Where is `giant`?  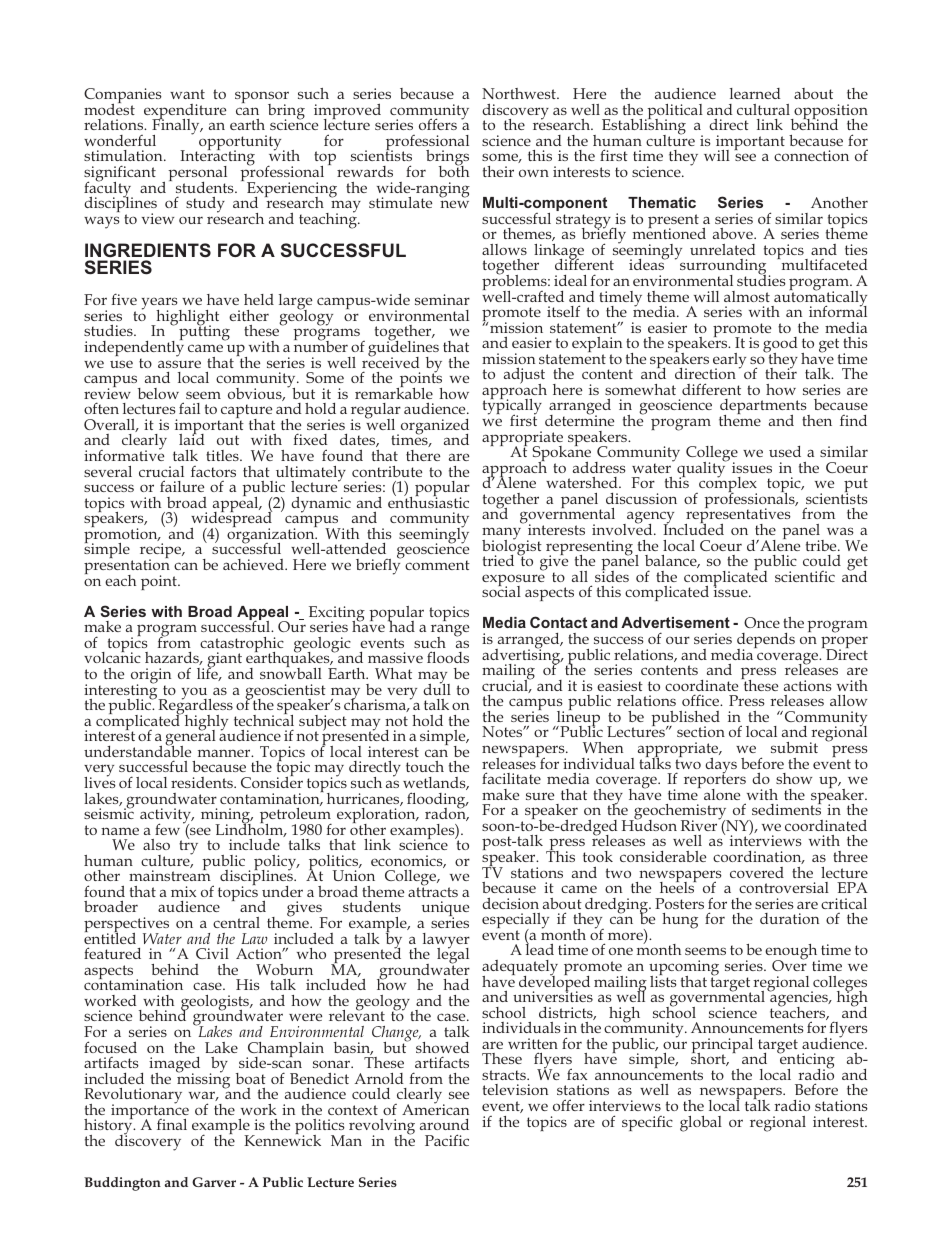
giant is located at coordinates (224, 661).
